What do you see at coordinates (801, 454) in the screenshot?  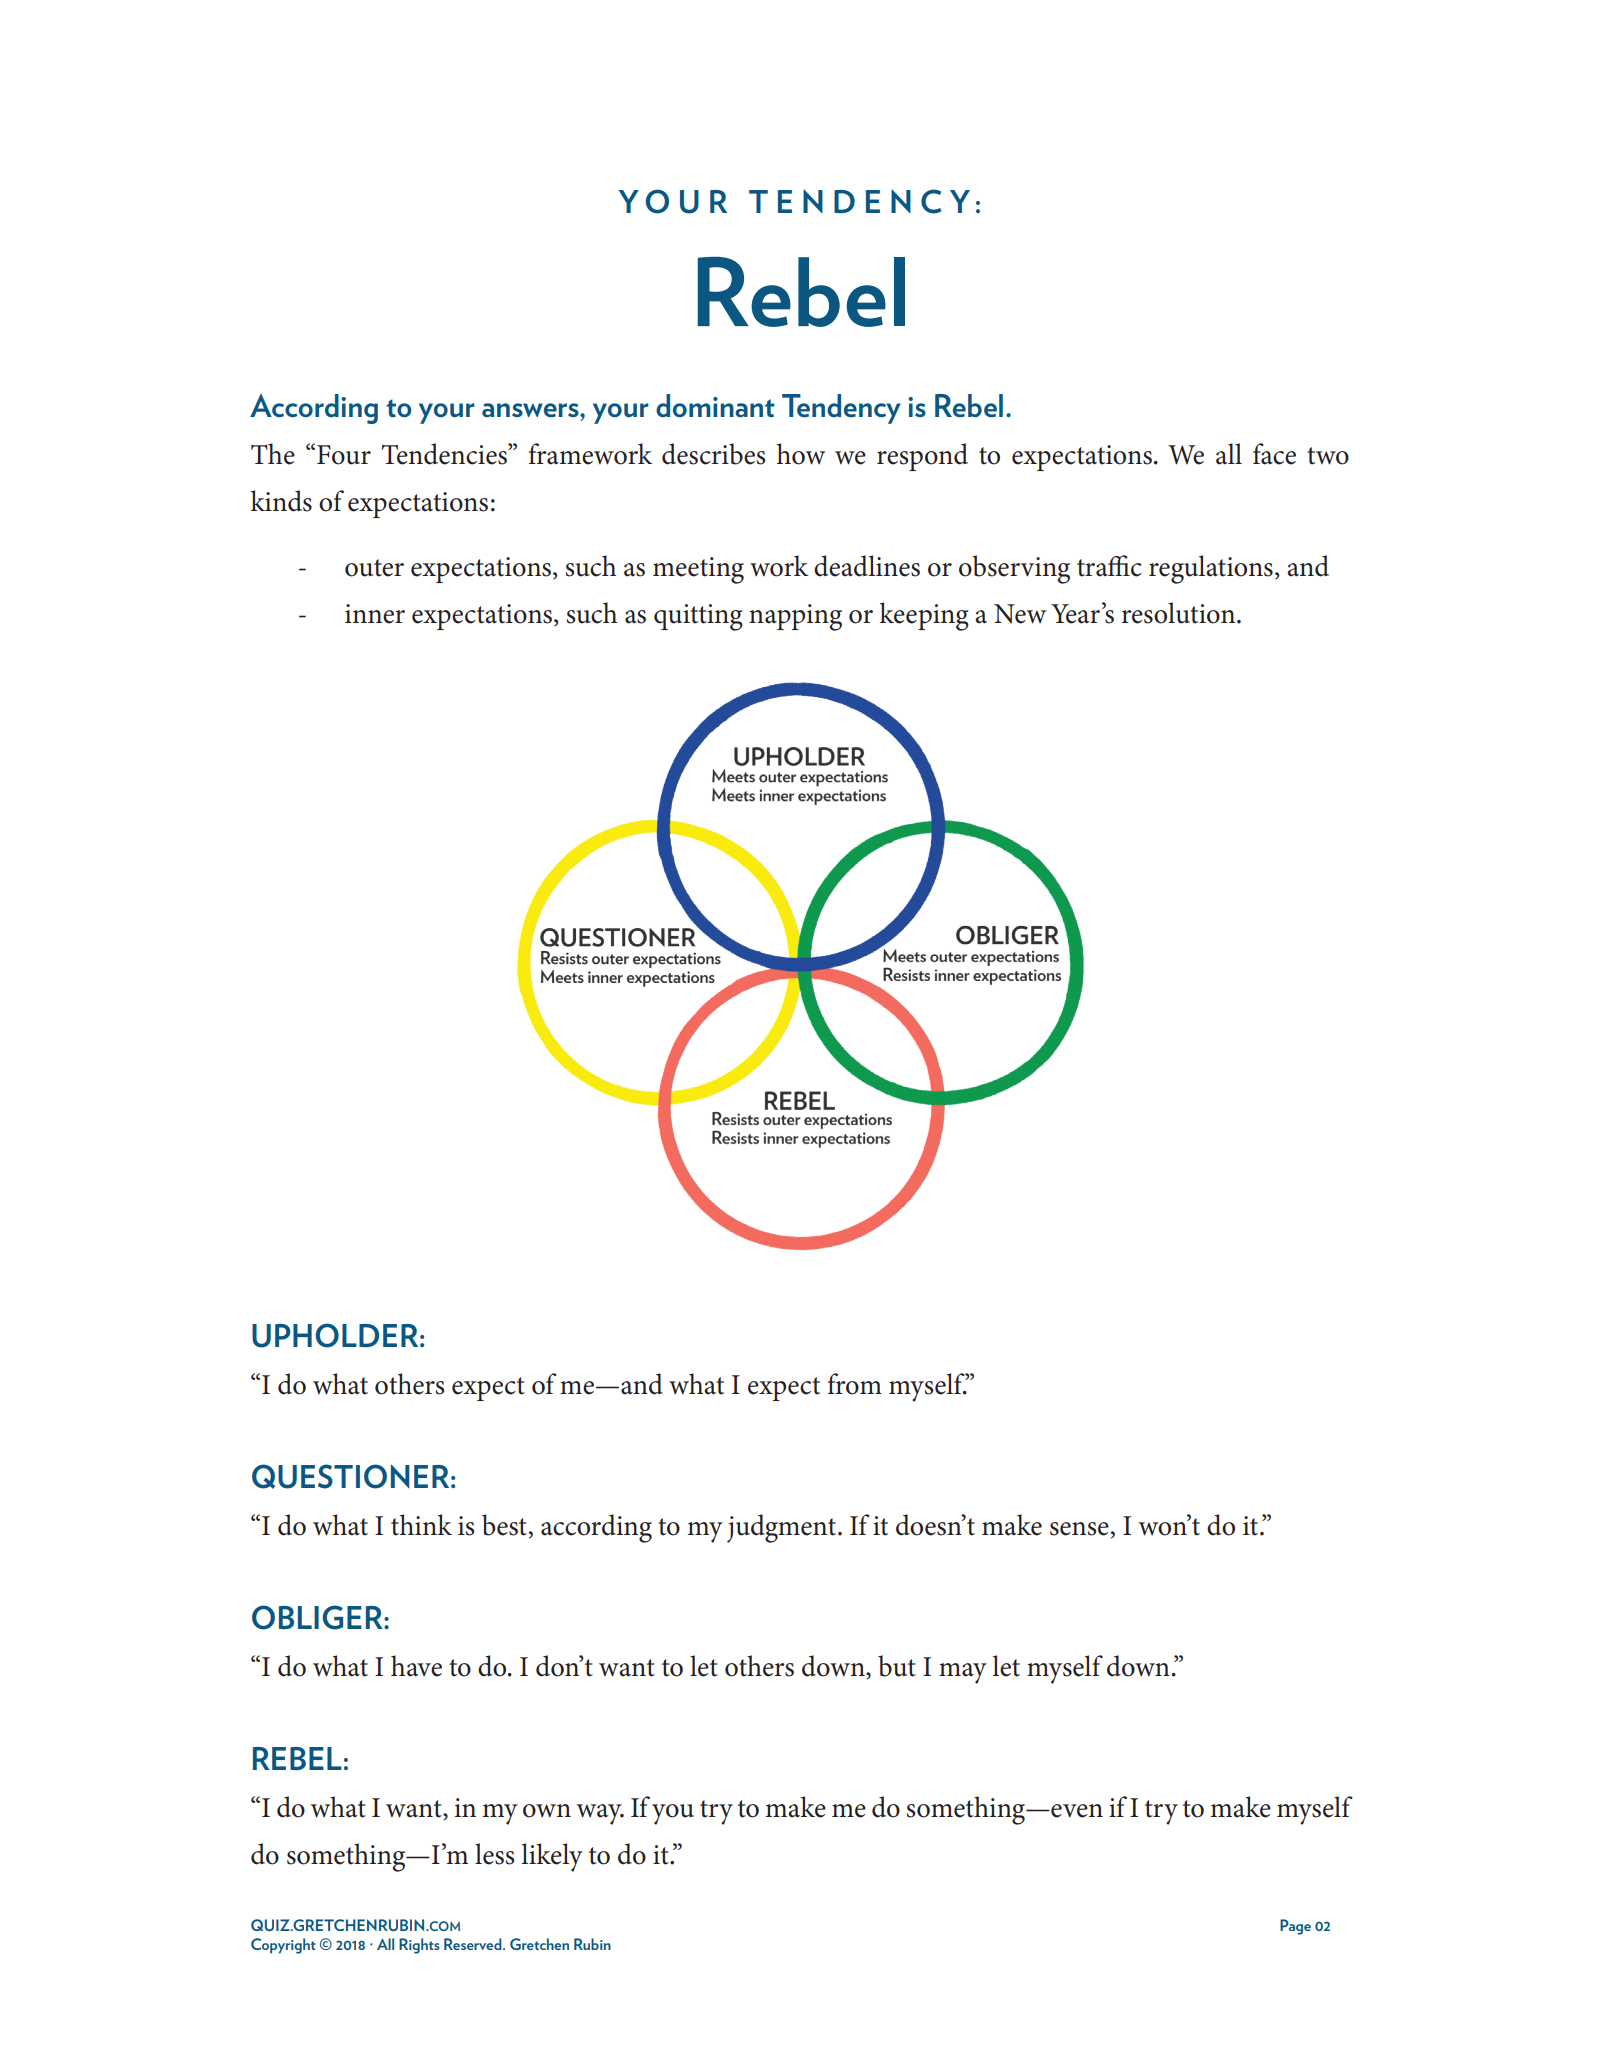 I see `how` at bounding box center [801, 454].
